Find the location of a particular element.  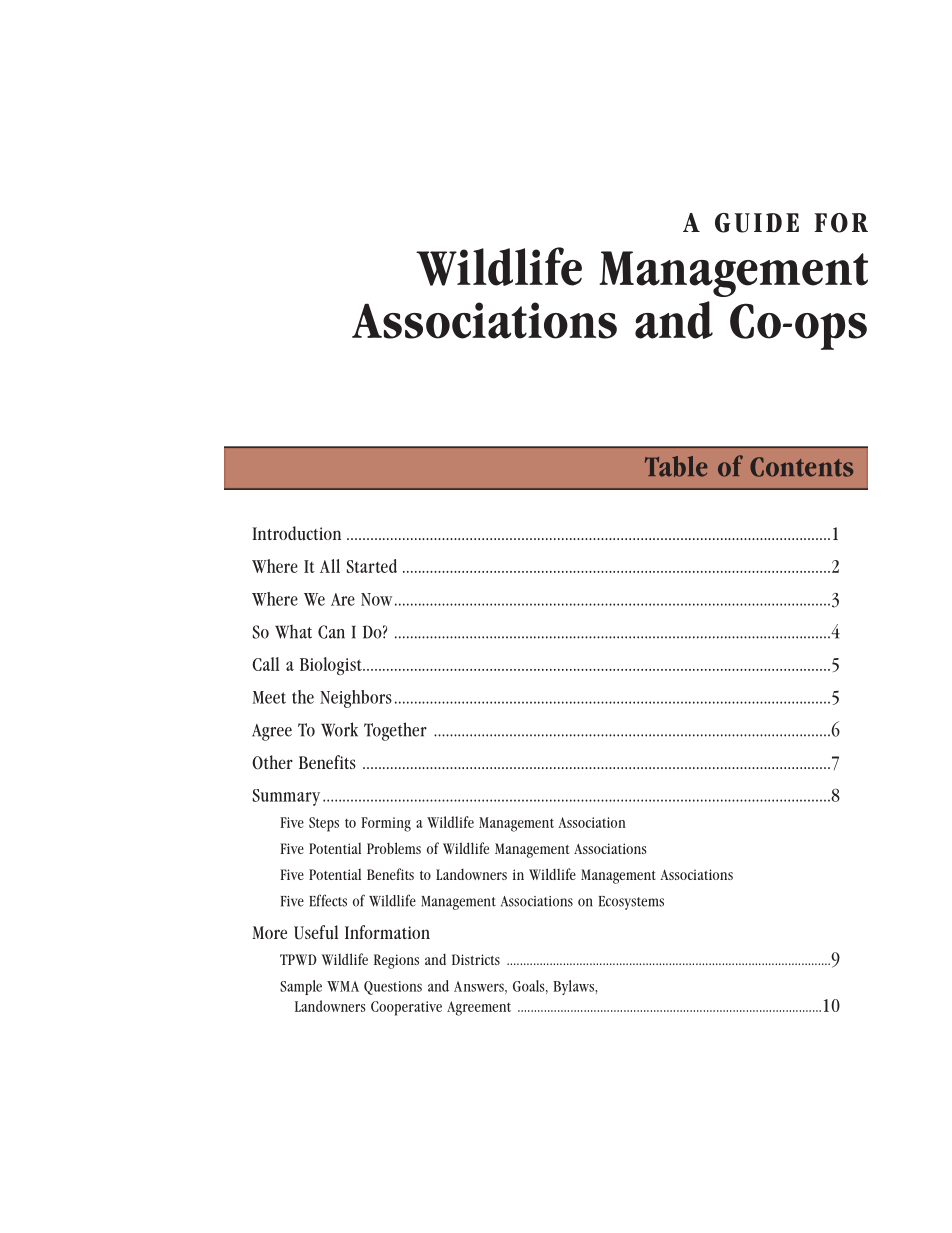

WMA is located at coordinates (343, 986).
